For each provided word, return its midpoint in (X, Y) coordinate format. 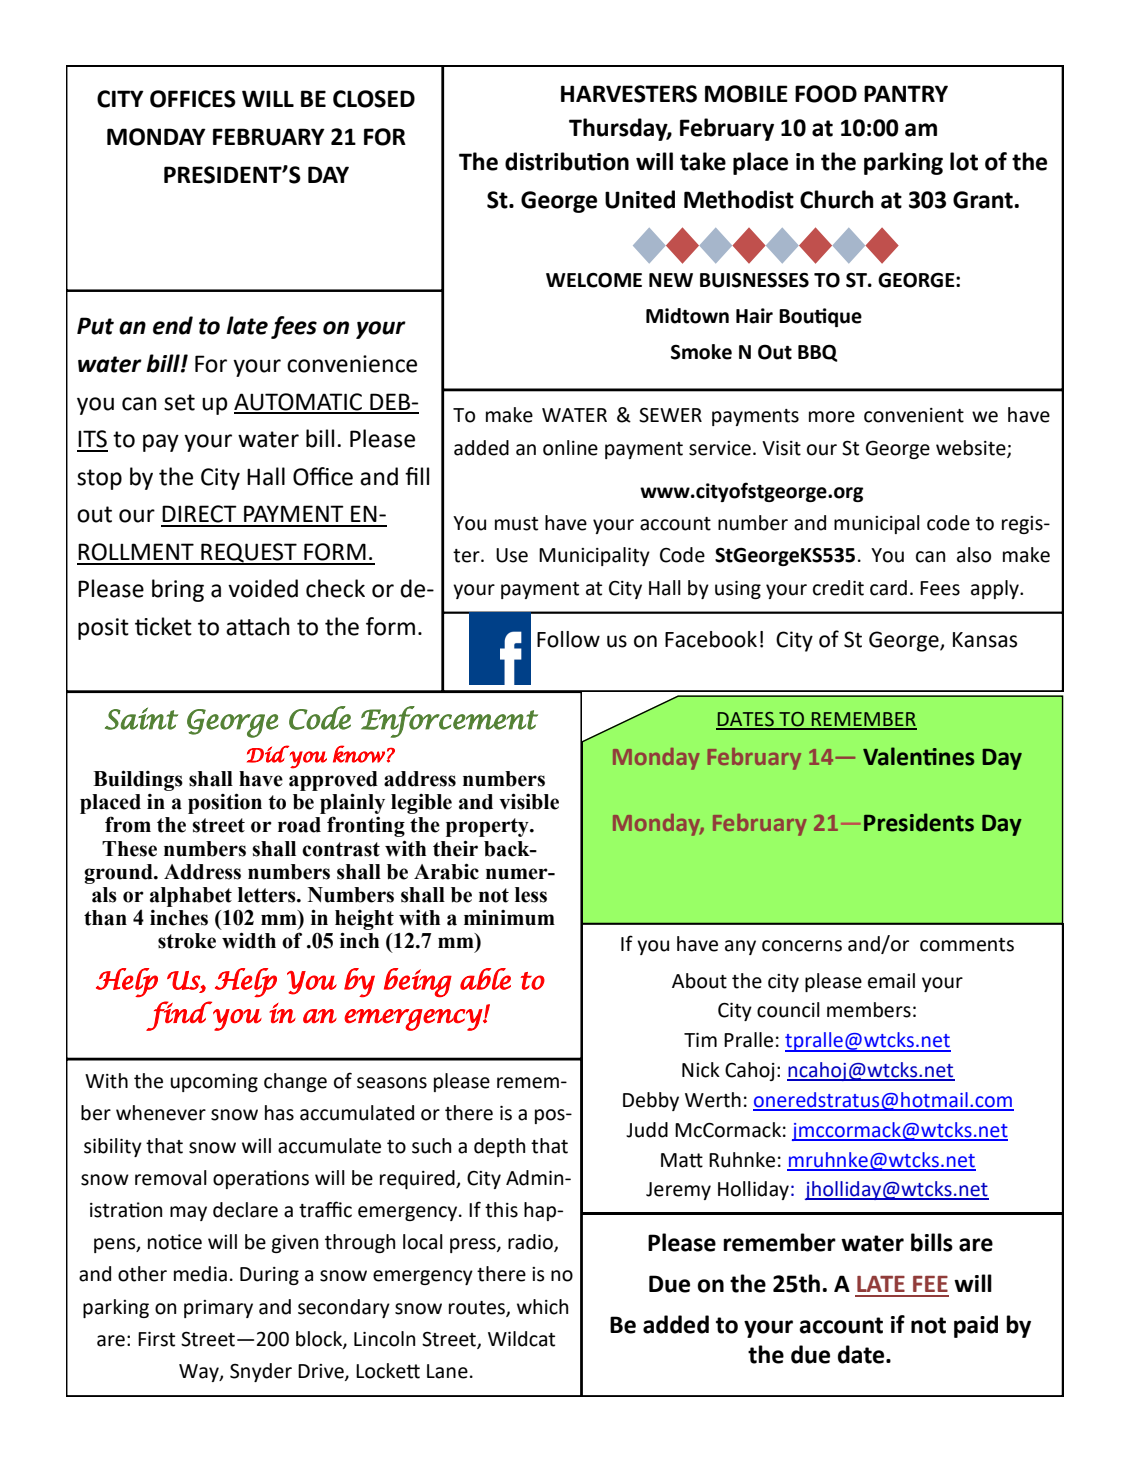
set (179, 402)
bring (178, 590)
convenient (914, 415)
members (869, 1010)
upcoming (214, 1083)
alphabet (191, 897)
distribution (567, 161)
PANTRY (906, 93)
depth (499, 1147)
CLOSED (374, 99)
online (570, 448)
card (888, 588)
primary (218, 1309)
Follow (568, 639)
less (531, 895)
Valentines (919, 756)
